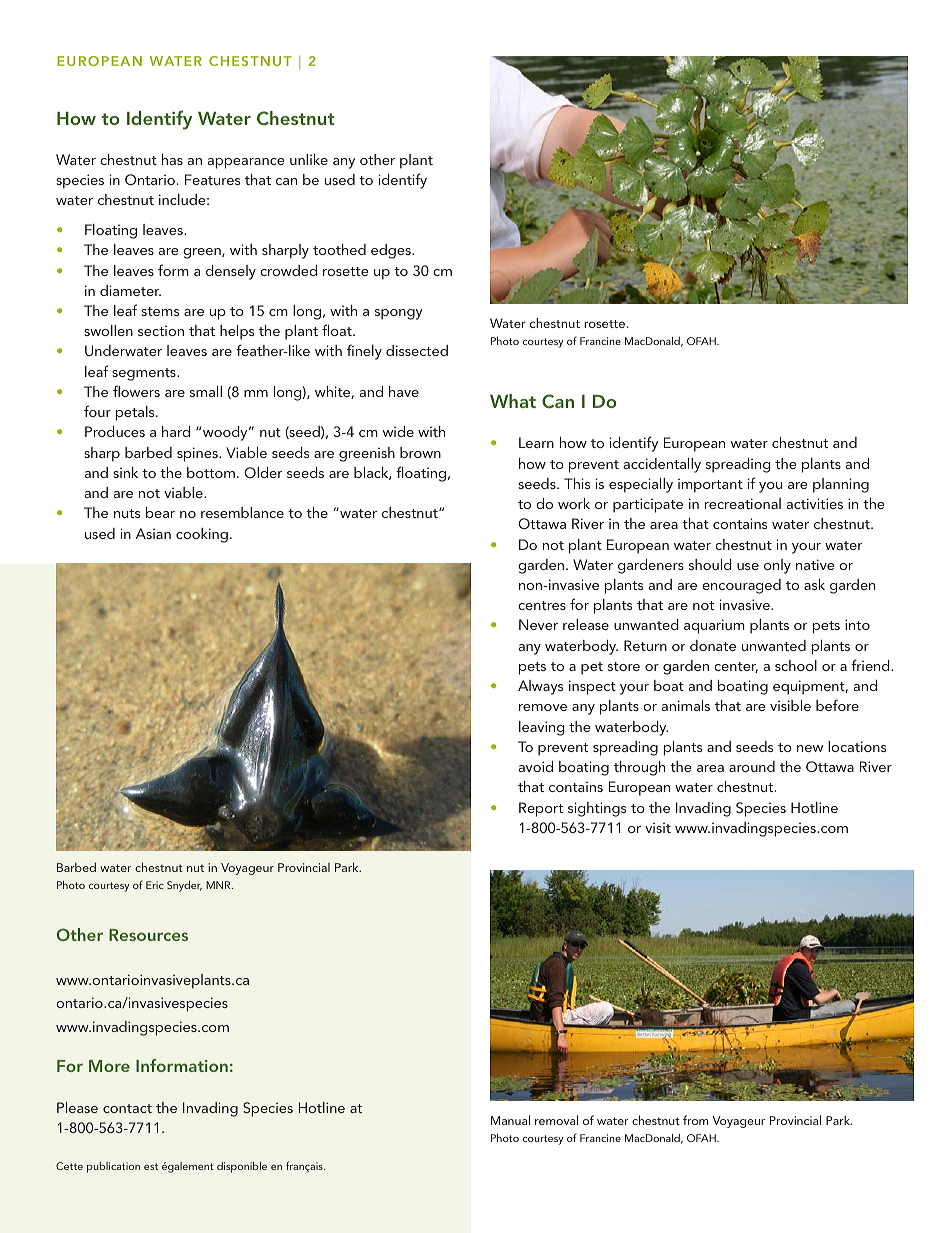  Describe the element at coordinates (510, 1120) in the document. I see `Manual` at that location.
